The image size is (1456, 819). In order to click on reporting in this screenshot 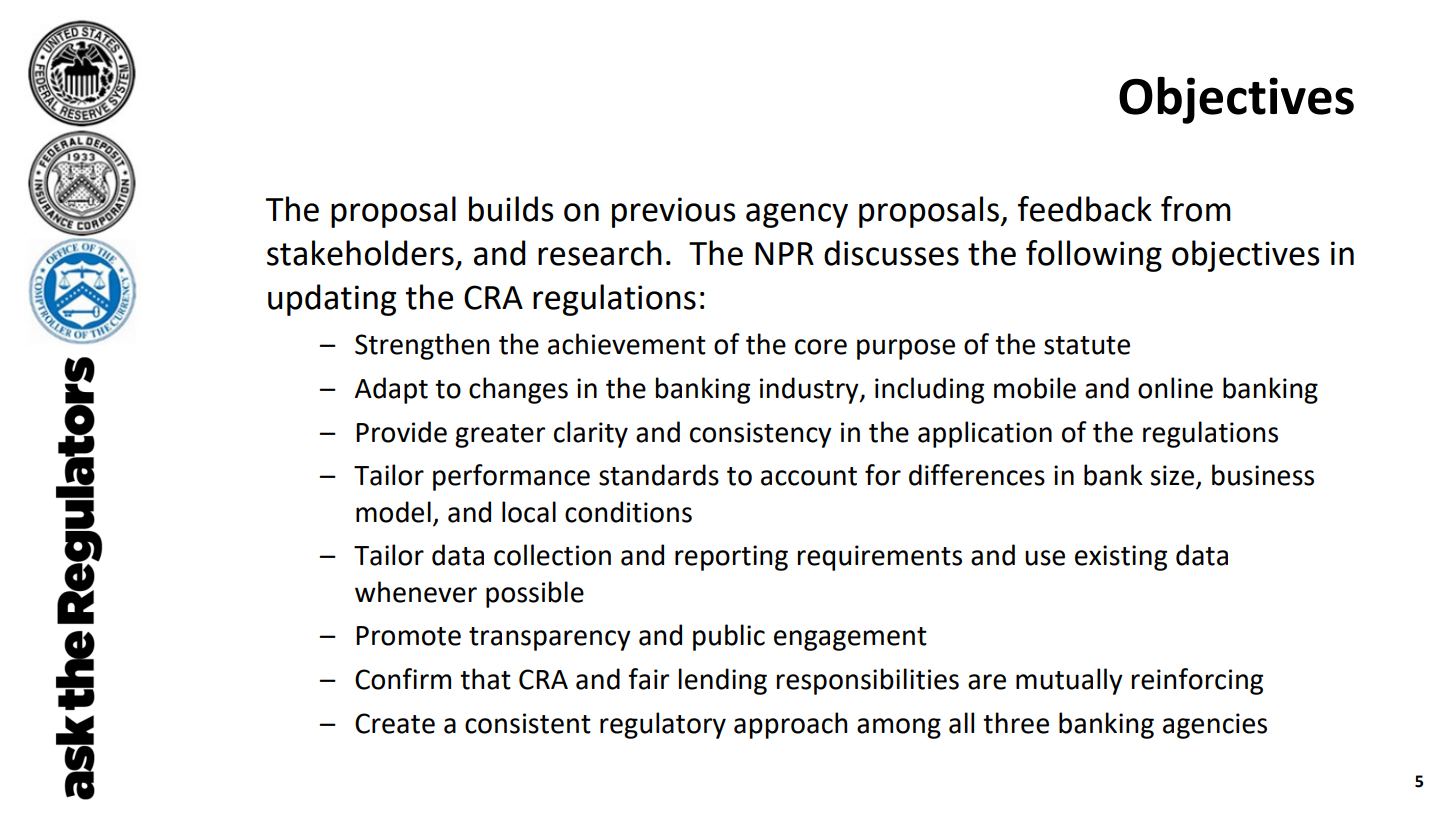, I will do `click(731, 558)`.
